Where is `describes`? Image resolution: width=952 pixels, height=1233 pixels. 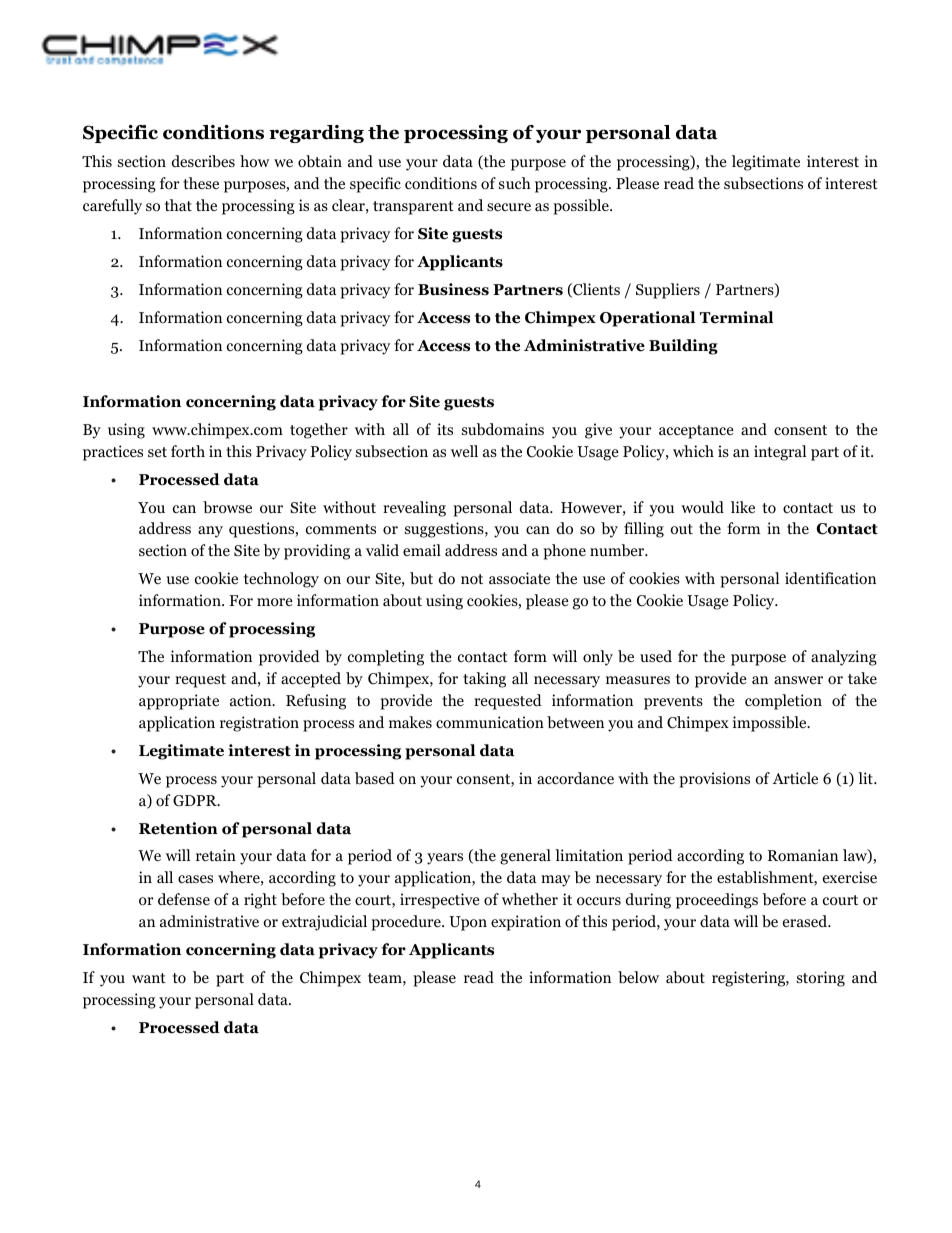
describes is located at coordinates (203, 161).
